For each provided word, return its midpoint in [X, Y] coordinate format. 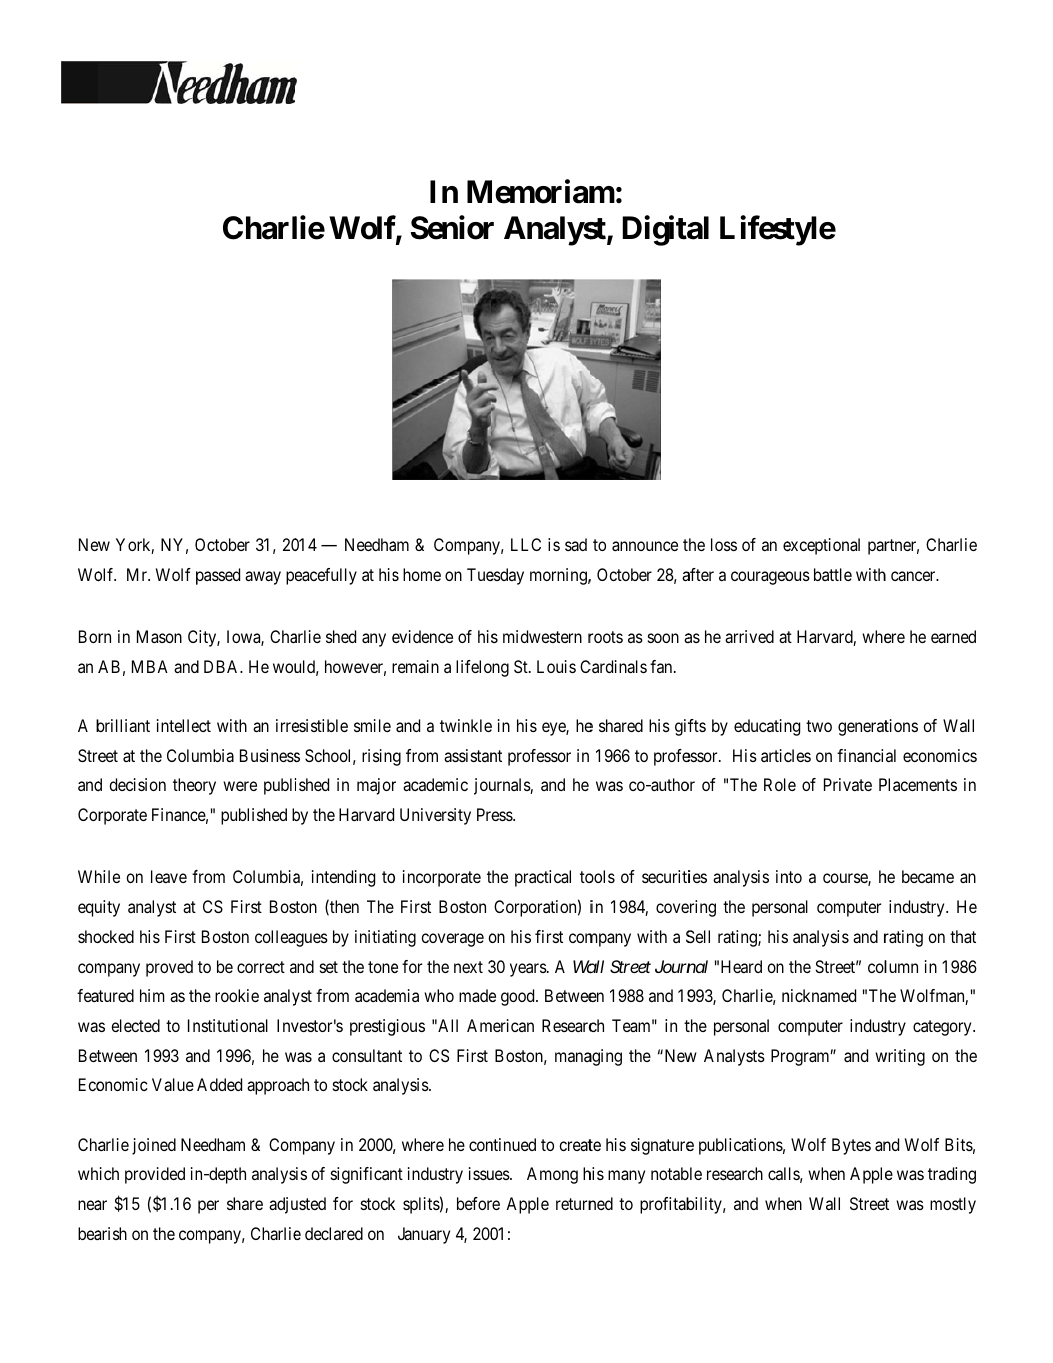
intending [343, 878]
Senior [452, 227]
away [263, 578]
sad [576, 544]
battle [833, 574]
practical [543, 878]
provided [155, 1175]
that [963, 936]
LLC [526, 544]
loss [724, 544]
